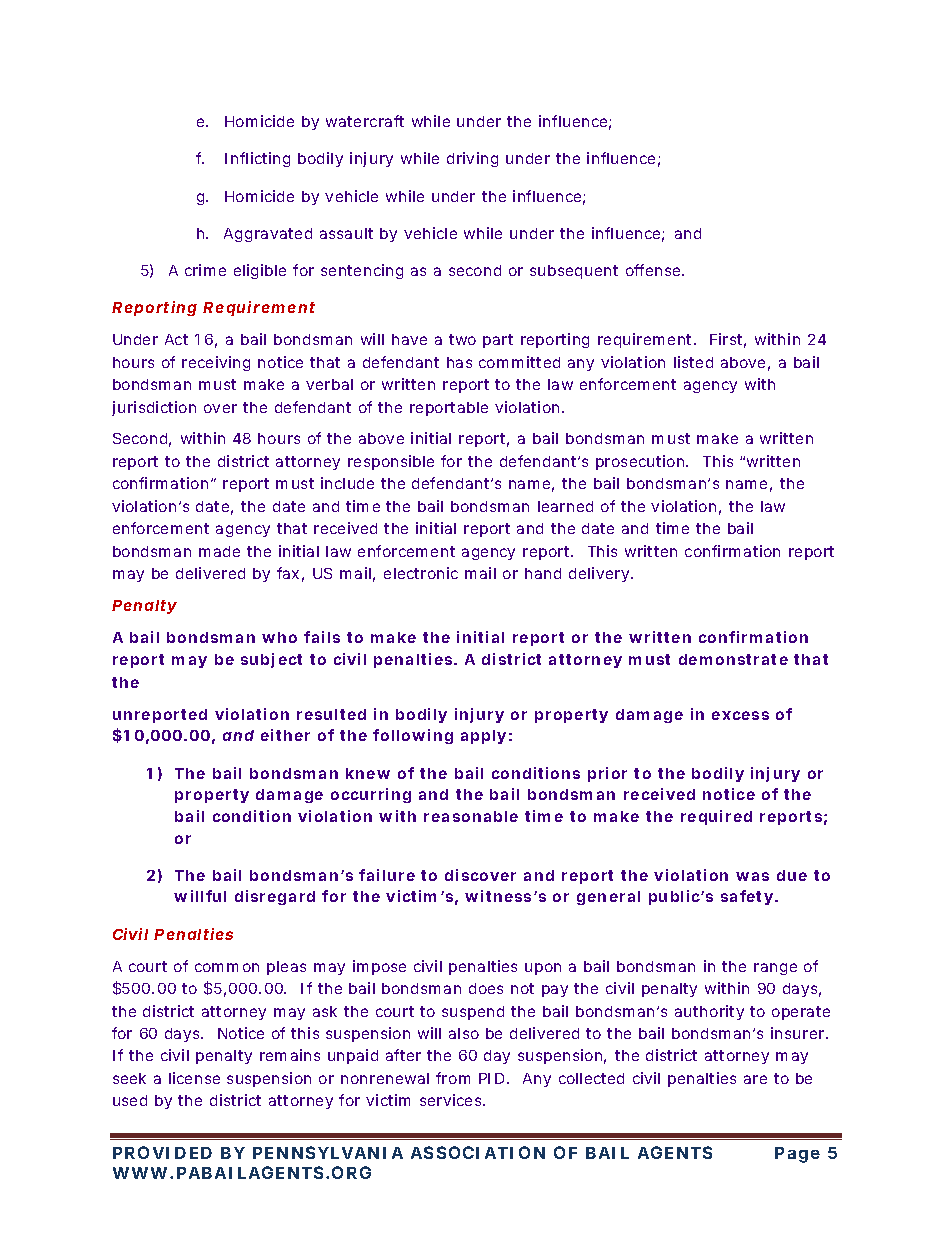 The image size is (952, 1233). Describe the element at coordinates (752, 876) in the image. I see `was` at that location.
